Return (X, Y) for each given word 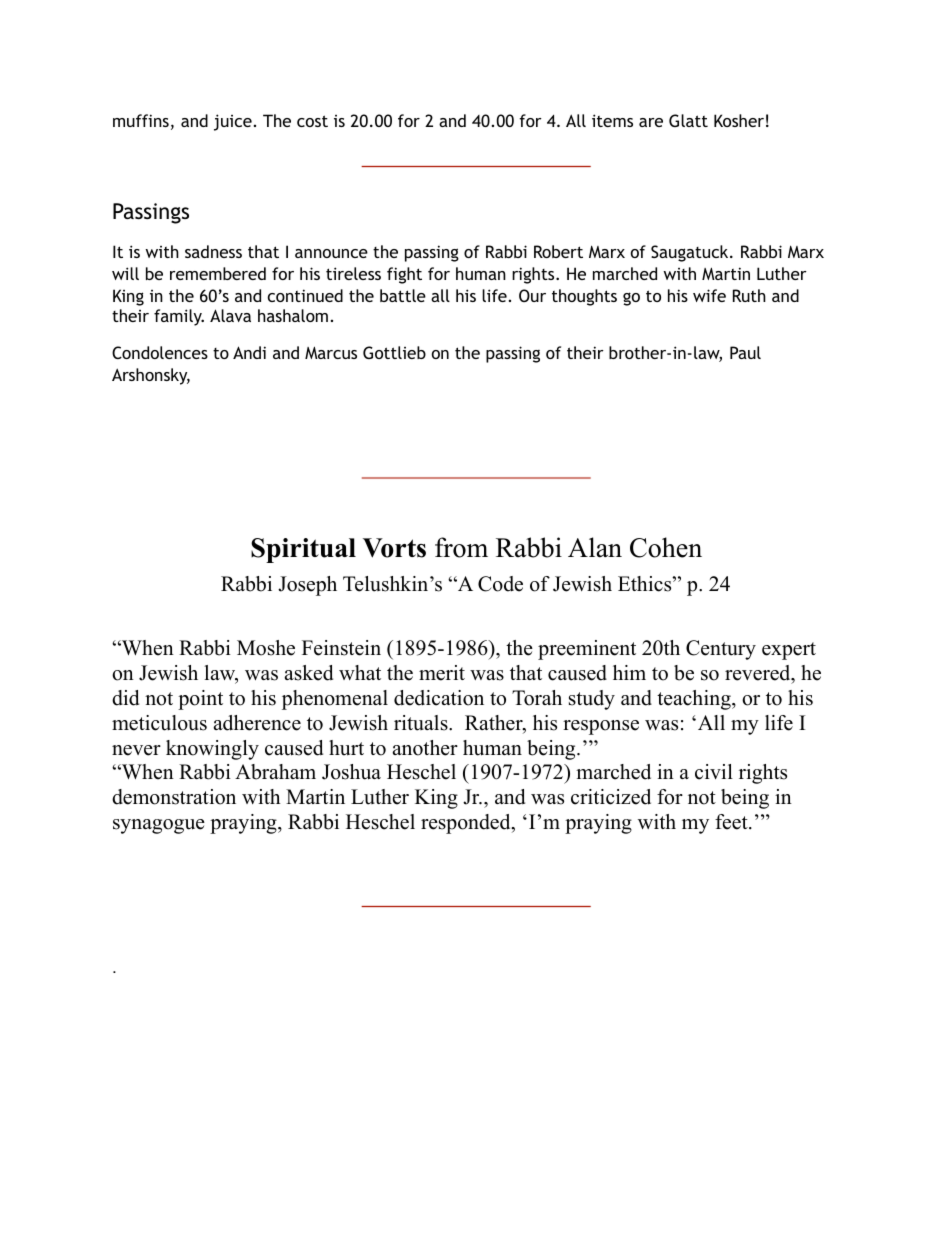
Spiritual (303, 550)
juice (233, 122)
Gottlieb (394, 352)
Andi (249, 352)
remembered (218, 273)
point (200, 700)
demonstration (174, 797)
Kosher (739, 120)
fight (404, 275)
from (461, 547)
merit (442, 673)
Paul (745, 352)
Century (721, 650)
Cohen (666, 547)
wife (709, 295)
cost (312, 121)
